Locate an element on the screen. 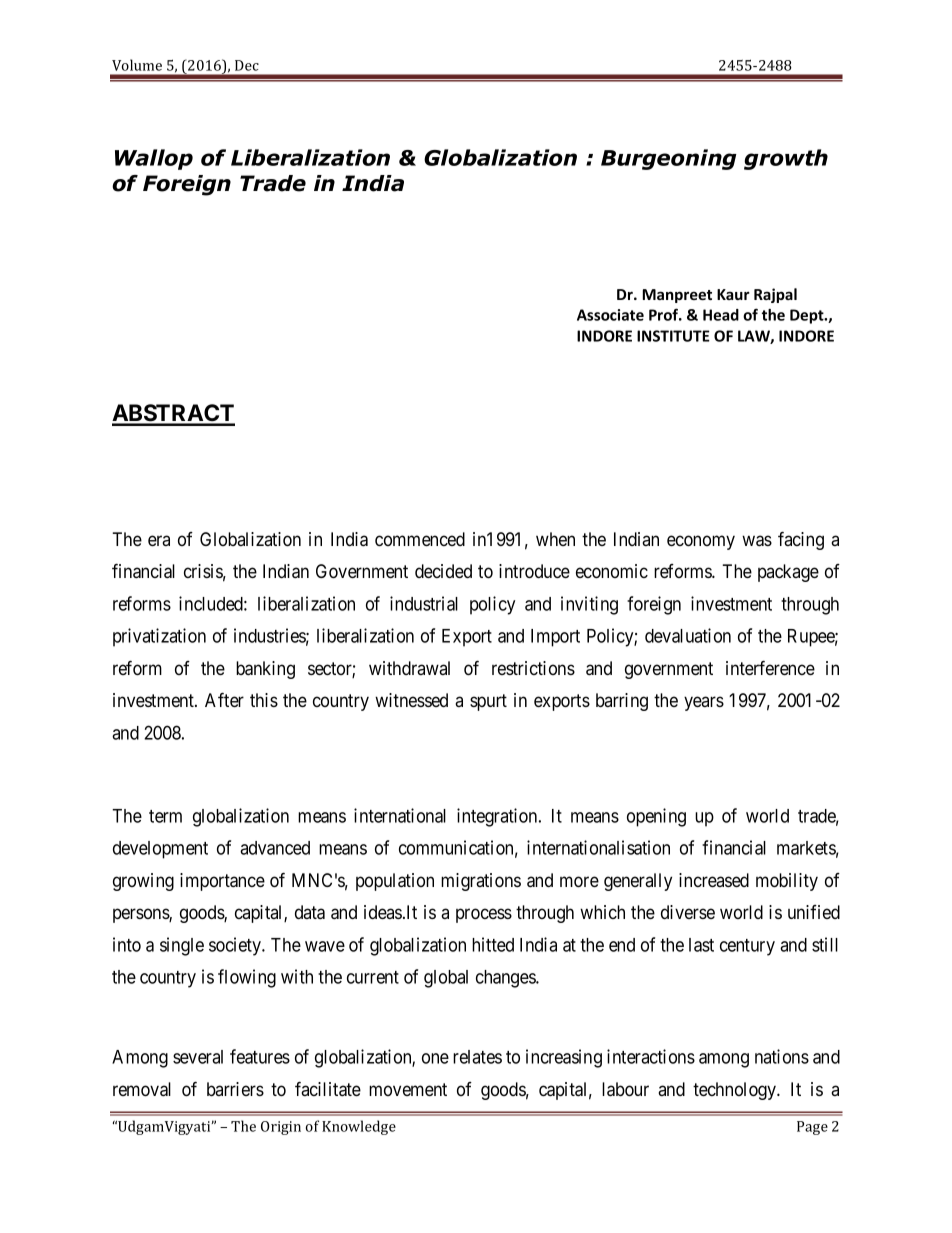 This screenshot has height=1233, width=952. when is located at coordinates (555, 539).
